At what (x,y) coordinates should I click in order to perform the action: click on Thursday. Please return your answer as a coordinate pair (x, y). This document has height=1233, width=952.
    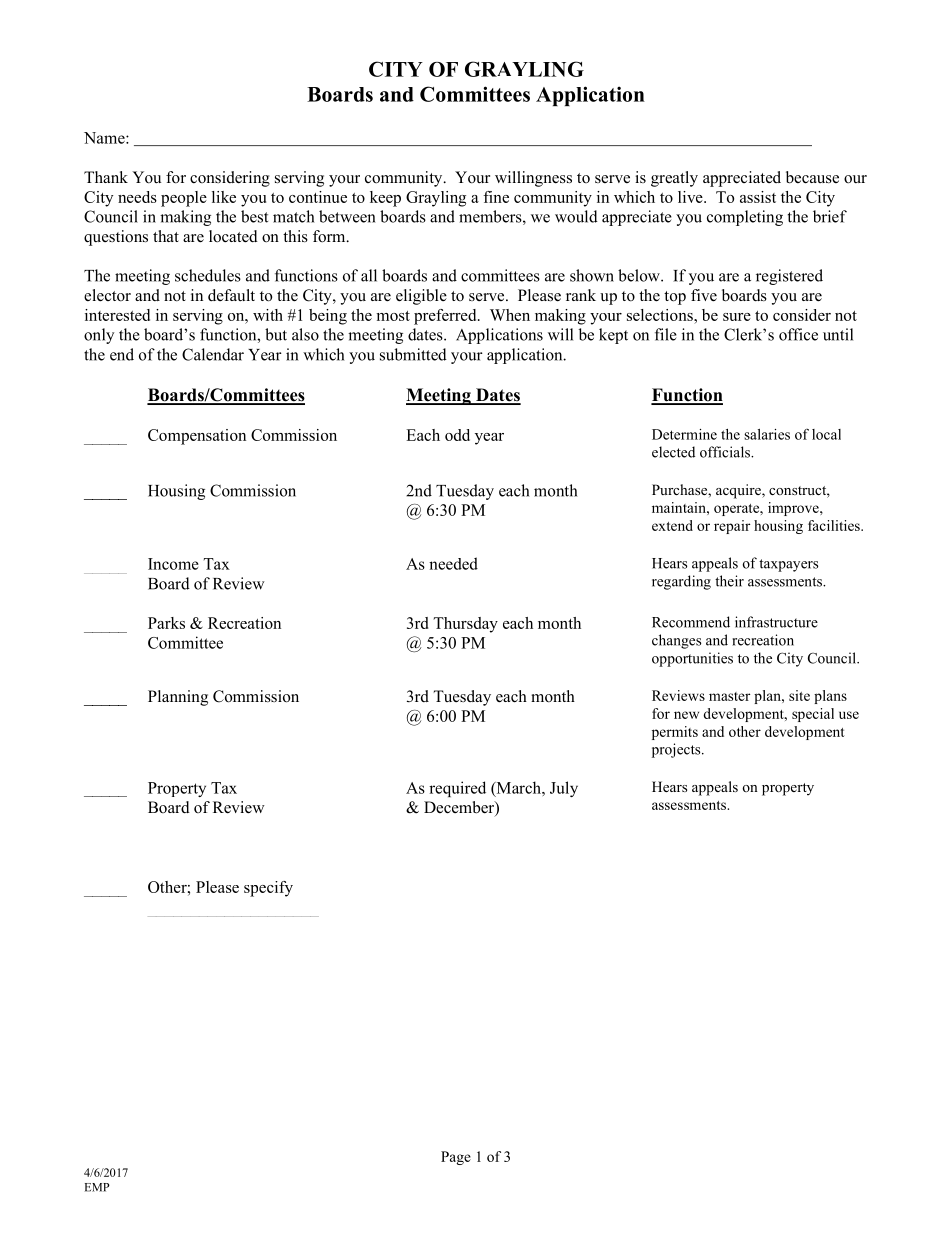
    Looking at the image, I should click on (465, 625).
